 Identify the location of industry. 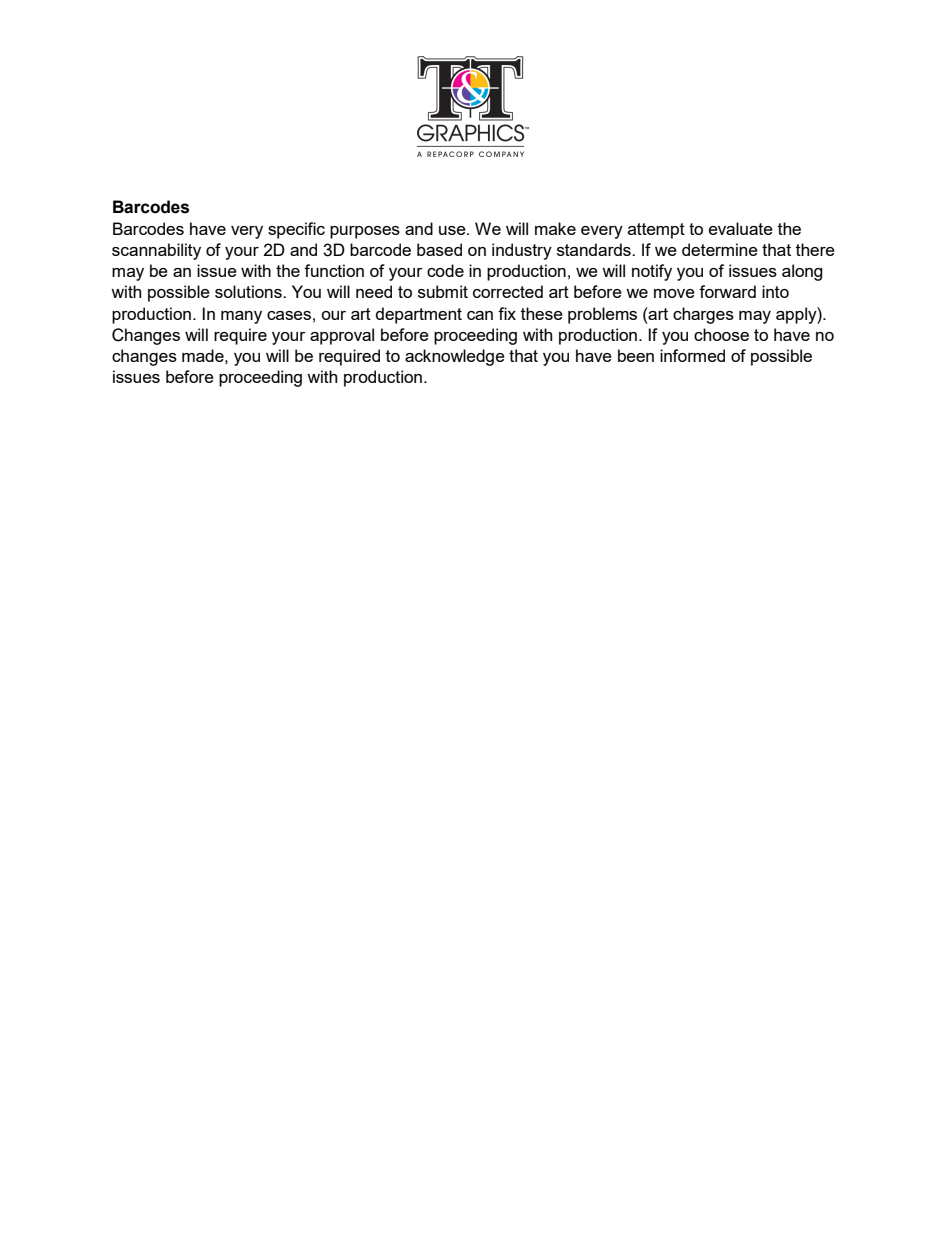
(522, 251).
